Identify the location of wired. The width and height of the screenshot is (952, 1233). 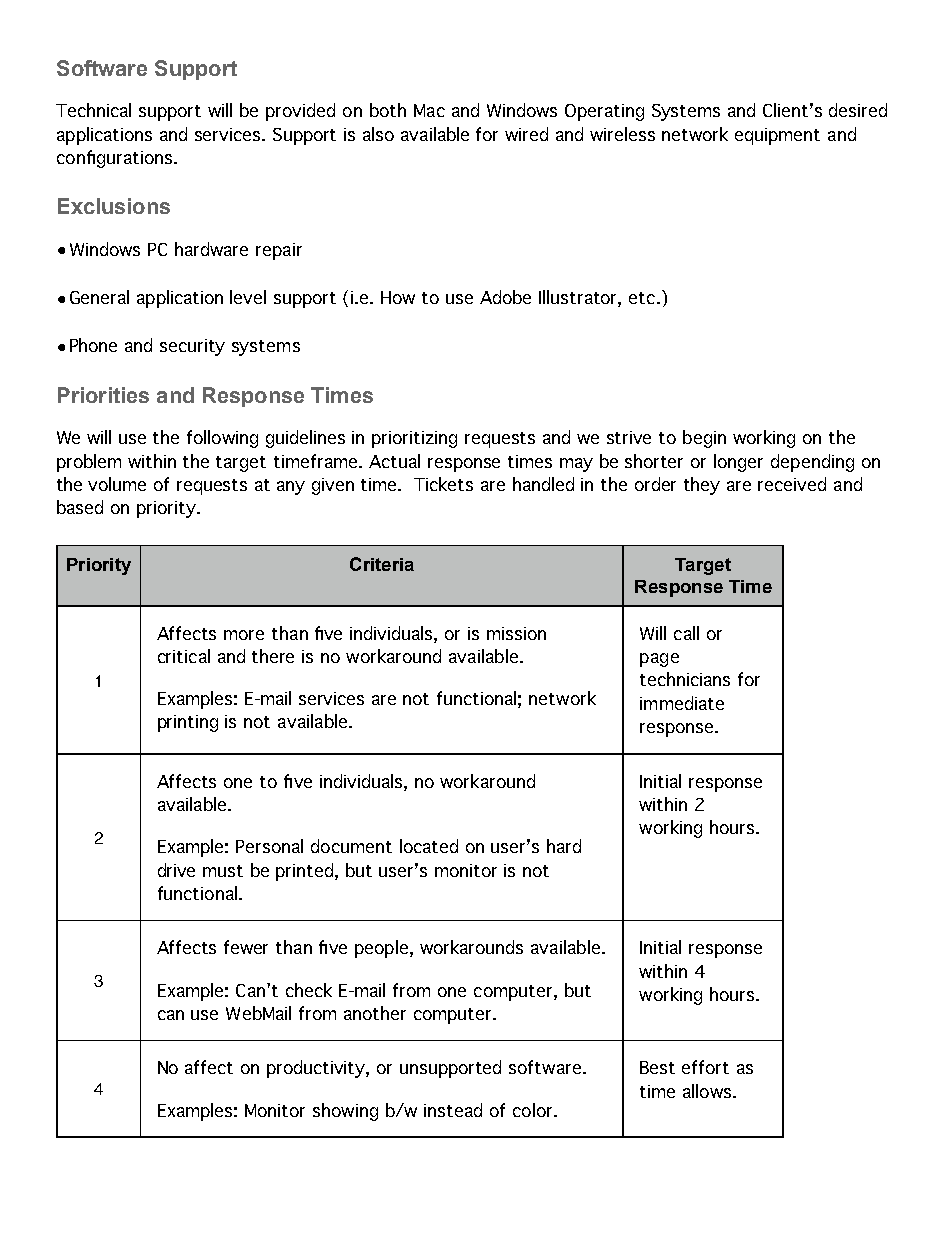
(526, 134).
